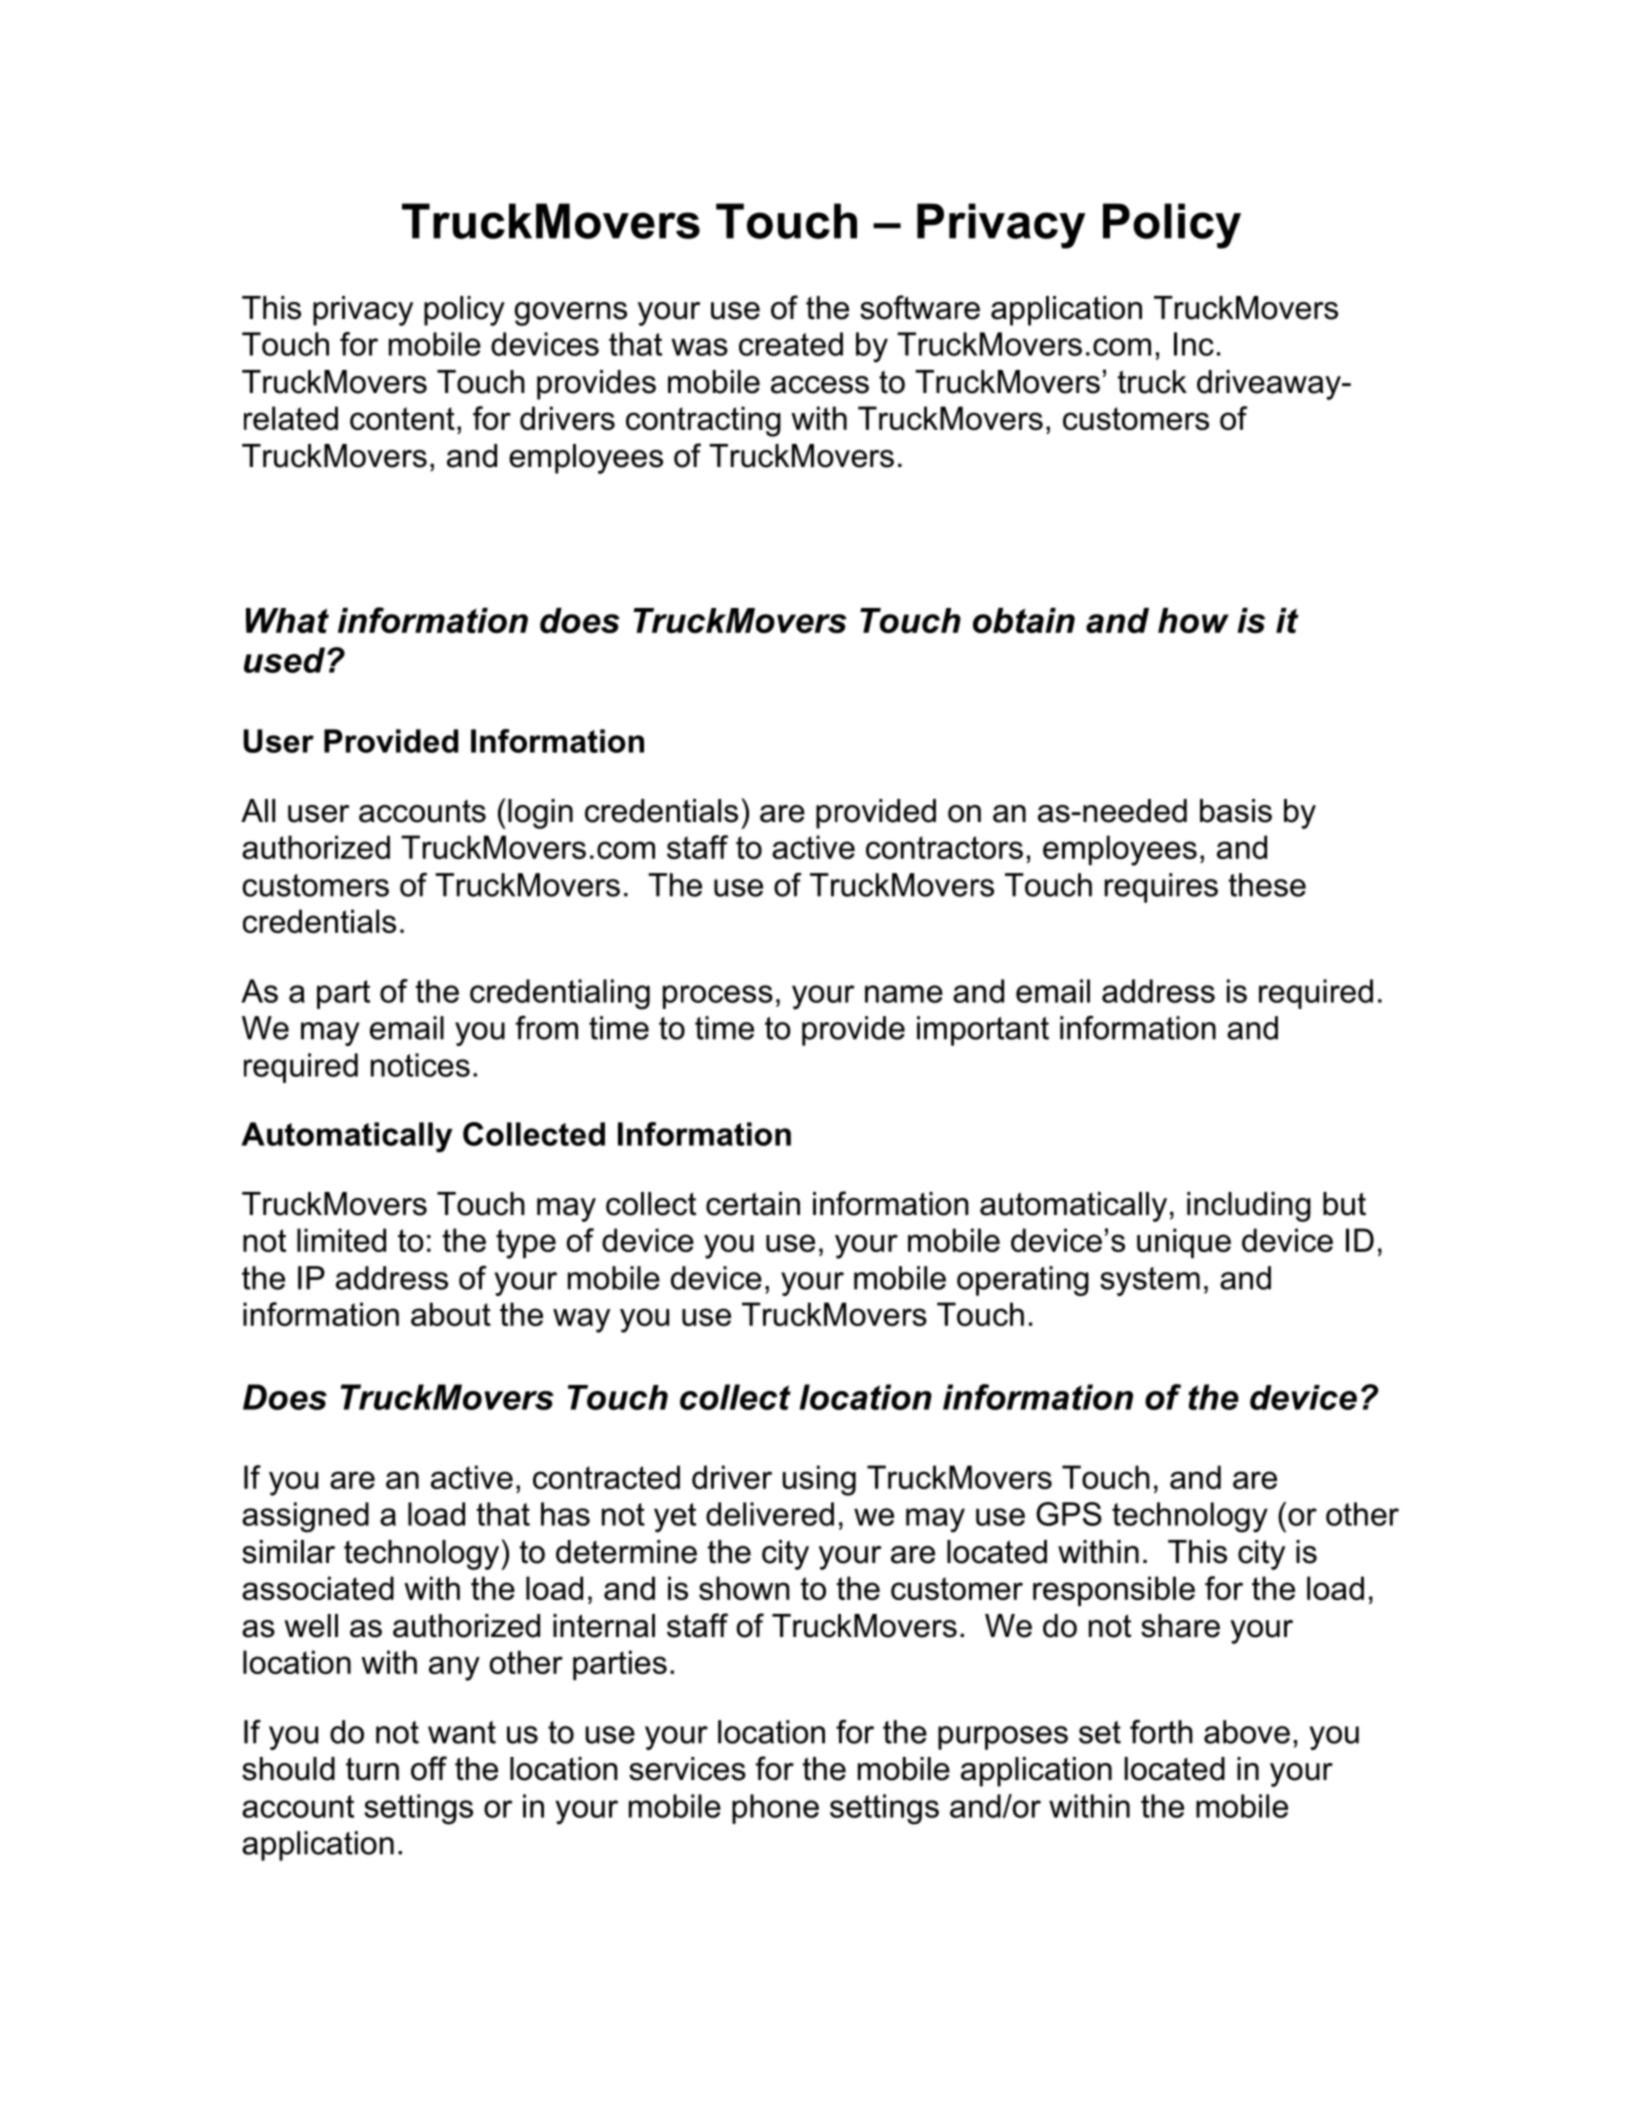 Image resolution: width=1643 pixels, height=2126 pixels. I want to click on off, so click(429, 1768).
